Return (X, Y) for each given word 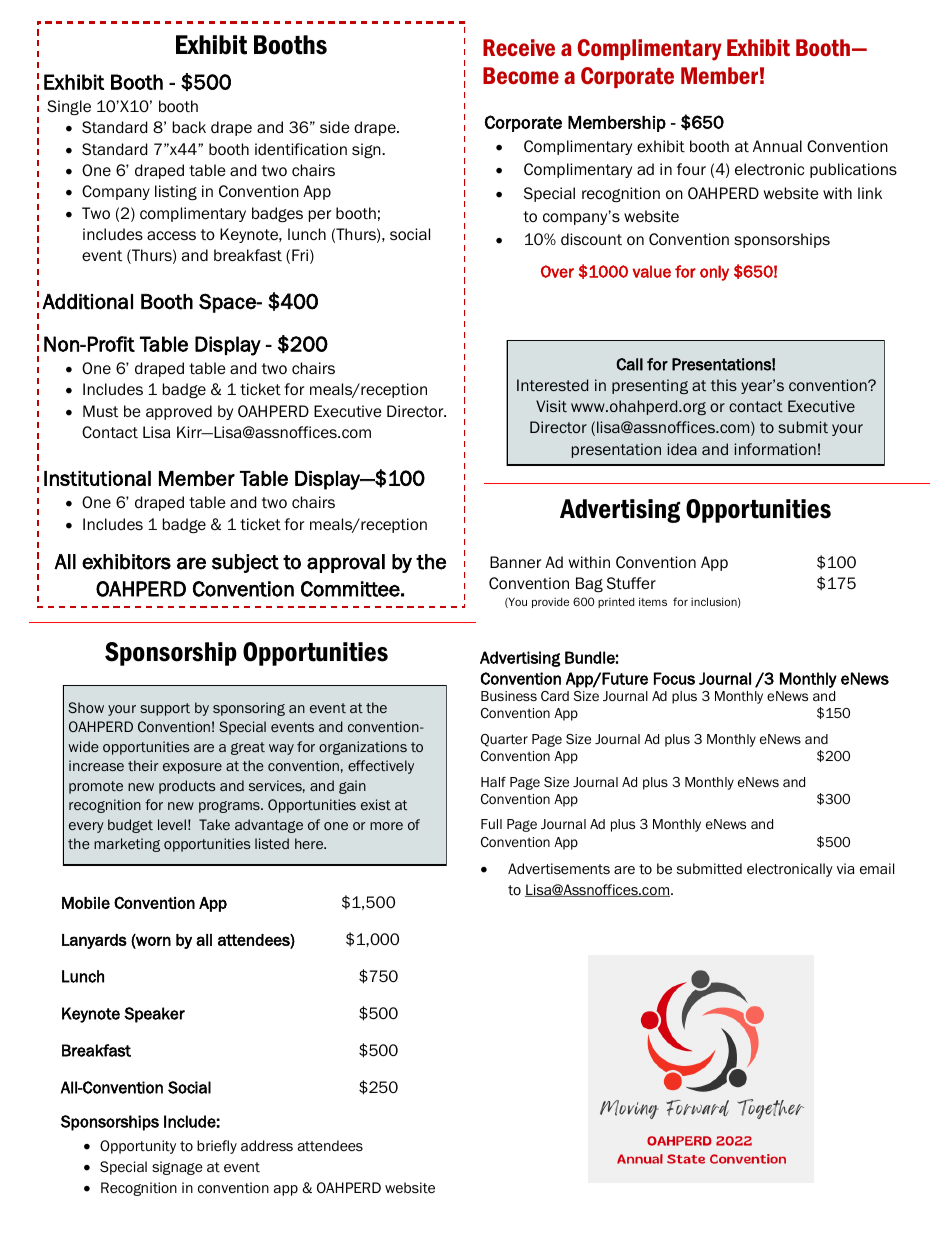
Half (493, 782)
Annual (777, 146)
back (189, 127)
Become (521, 75)
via (846, 868)
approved (179, 412)
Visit (551, 406)
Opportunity (138, 1147)
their (143, 765)
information (775, 449)
